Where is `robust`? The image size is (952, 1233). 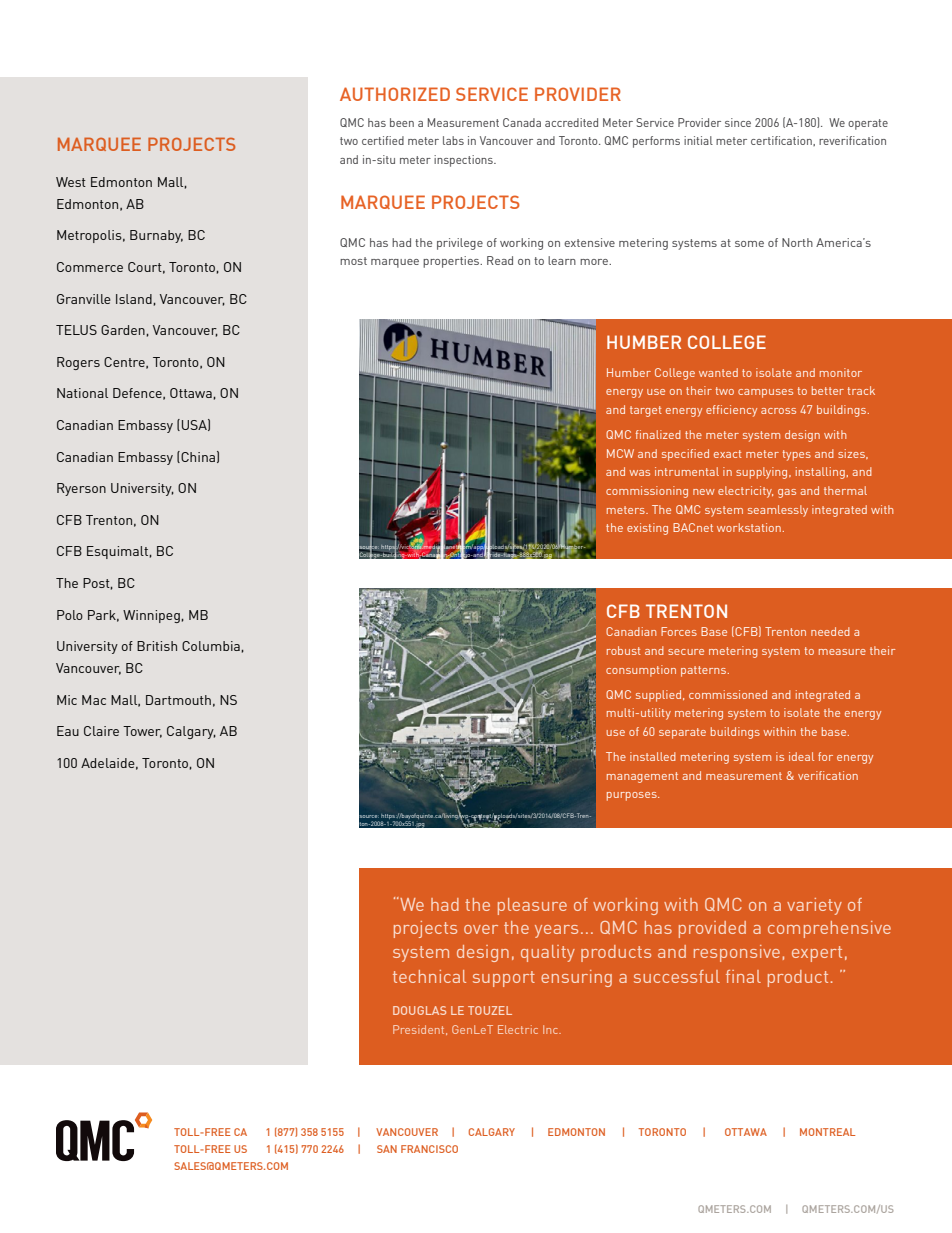 robust is located at coordinates (624, 650).
